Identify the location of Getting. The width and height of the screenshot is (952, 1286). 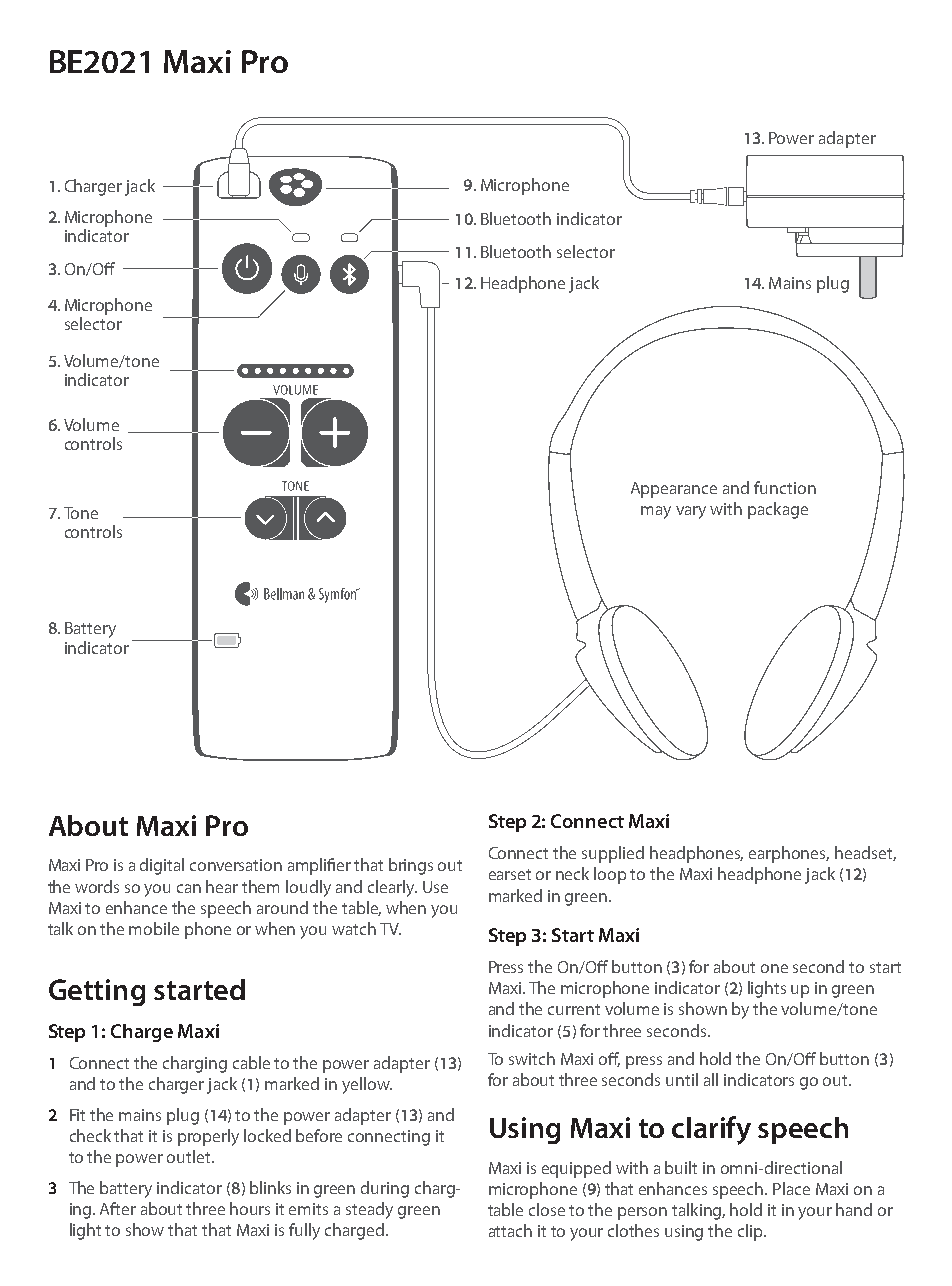
(97, 992).
